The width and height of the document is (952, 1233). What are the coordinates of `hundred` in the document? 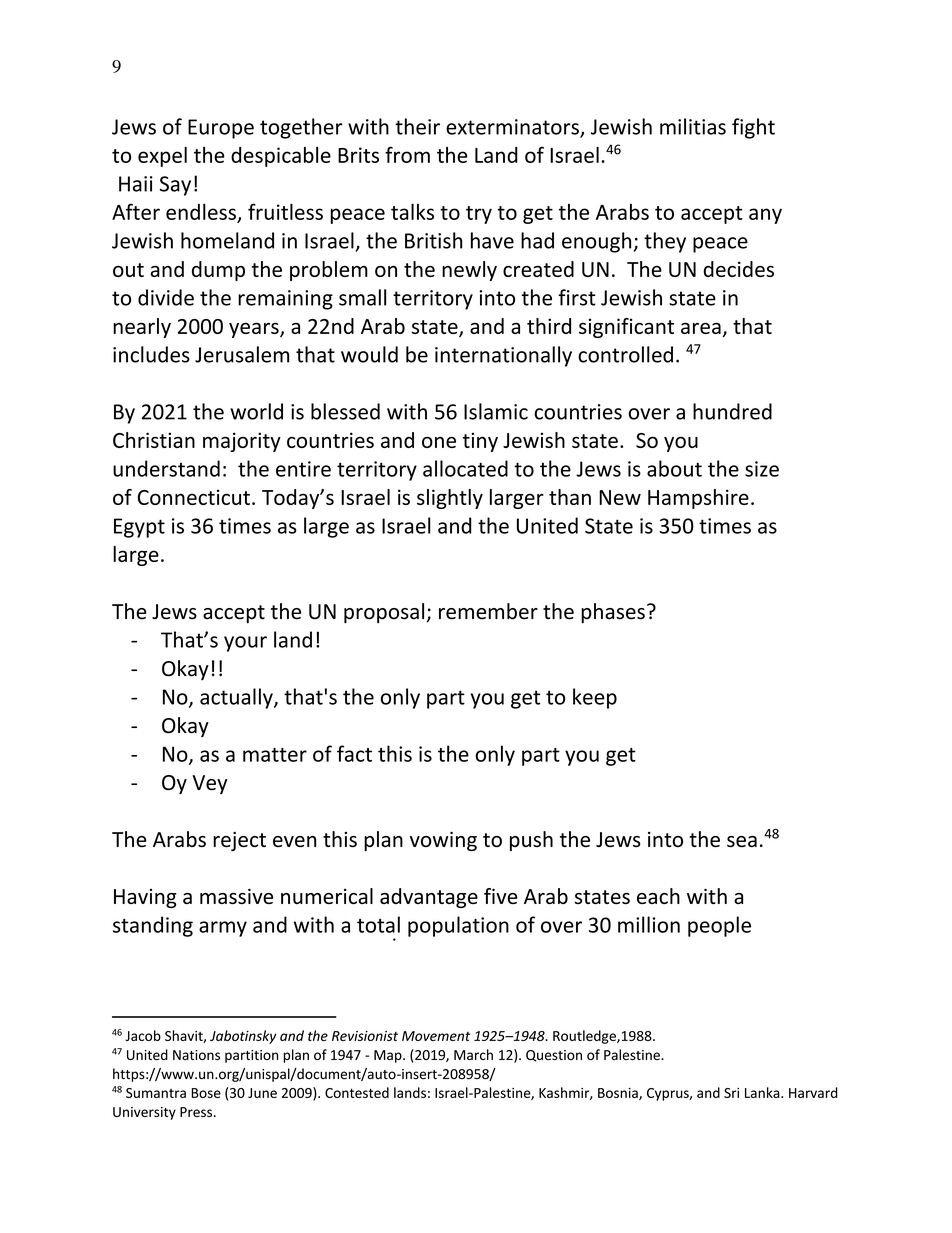 It's located at (732, 411).
